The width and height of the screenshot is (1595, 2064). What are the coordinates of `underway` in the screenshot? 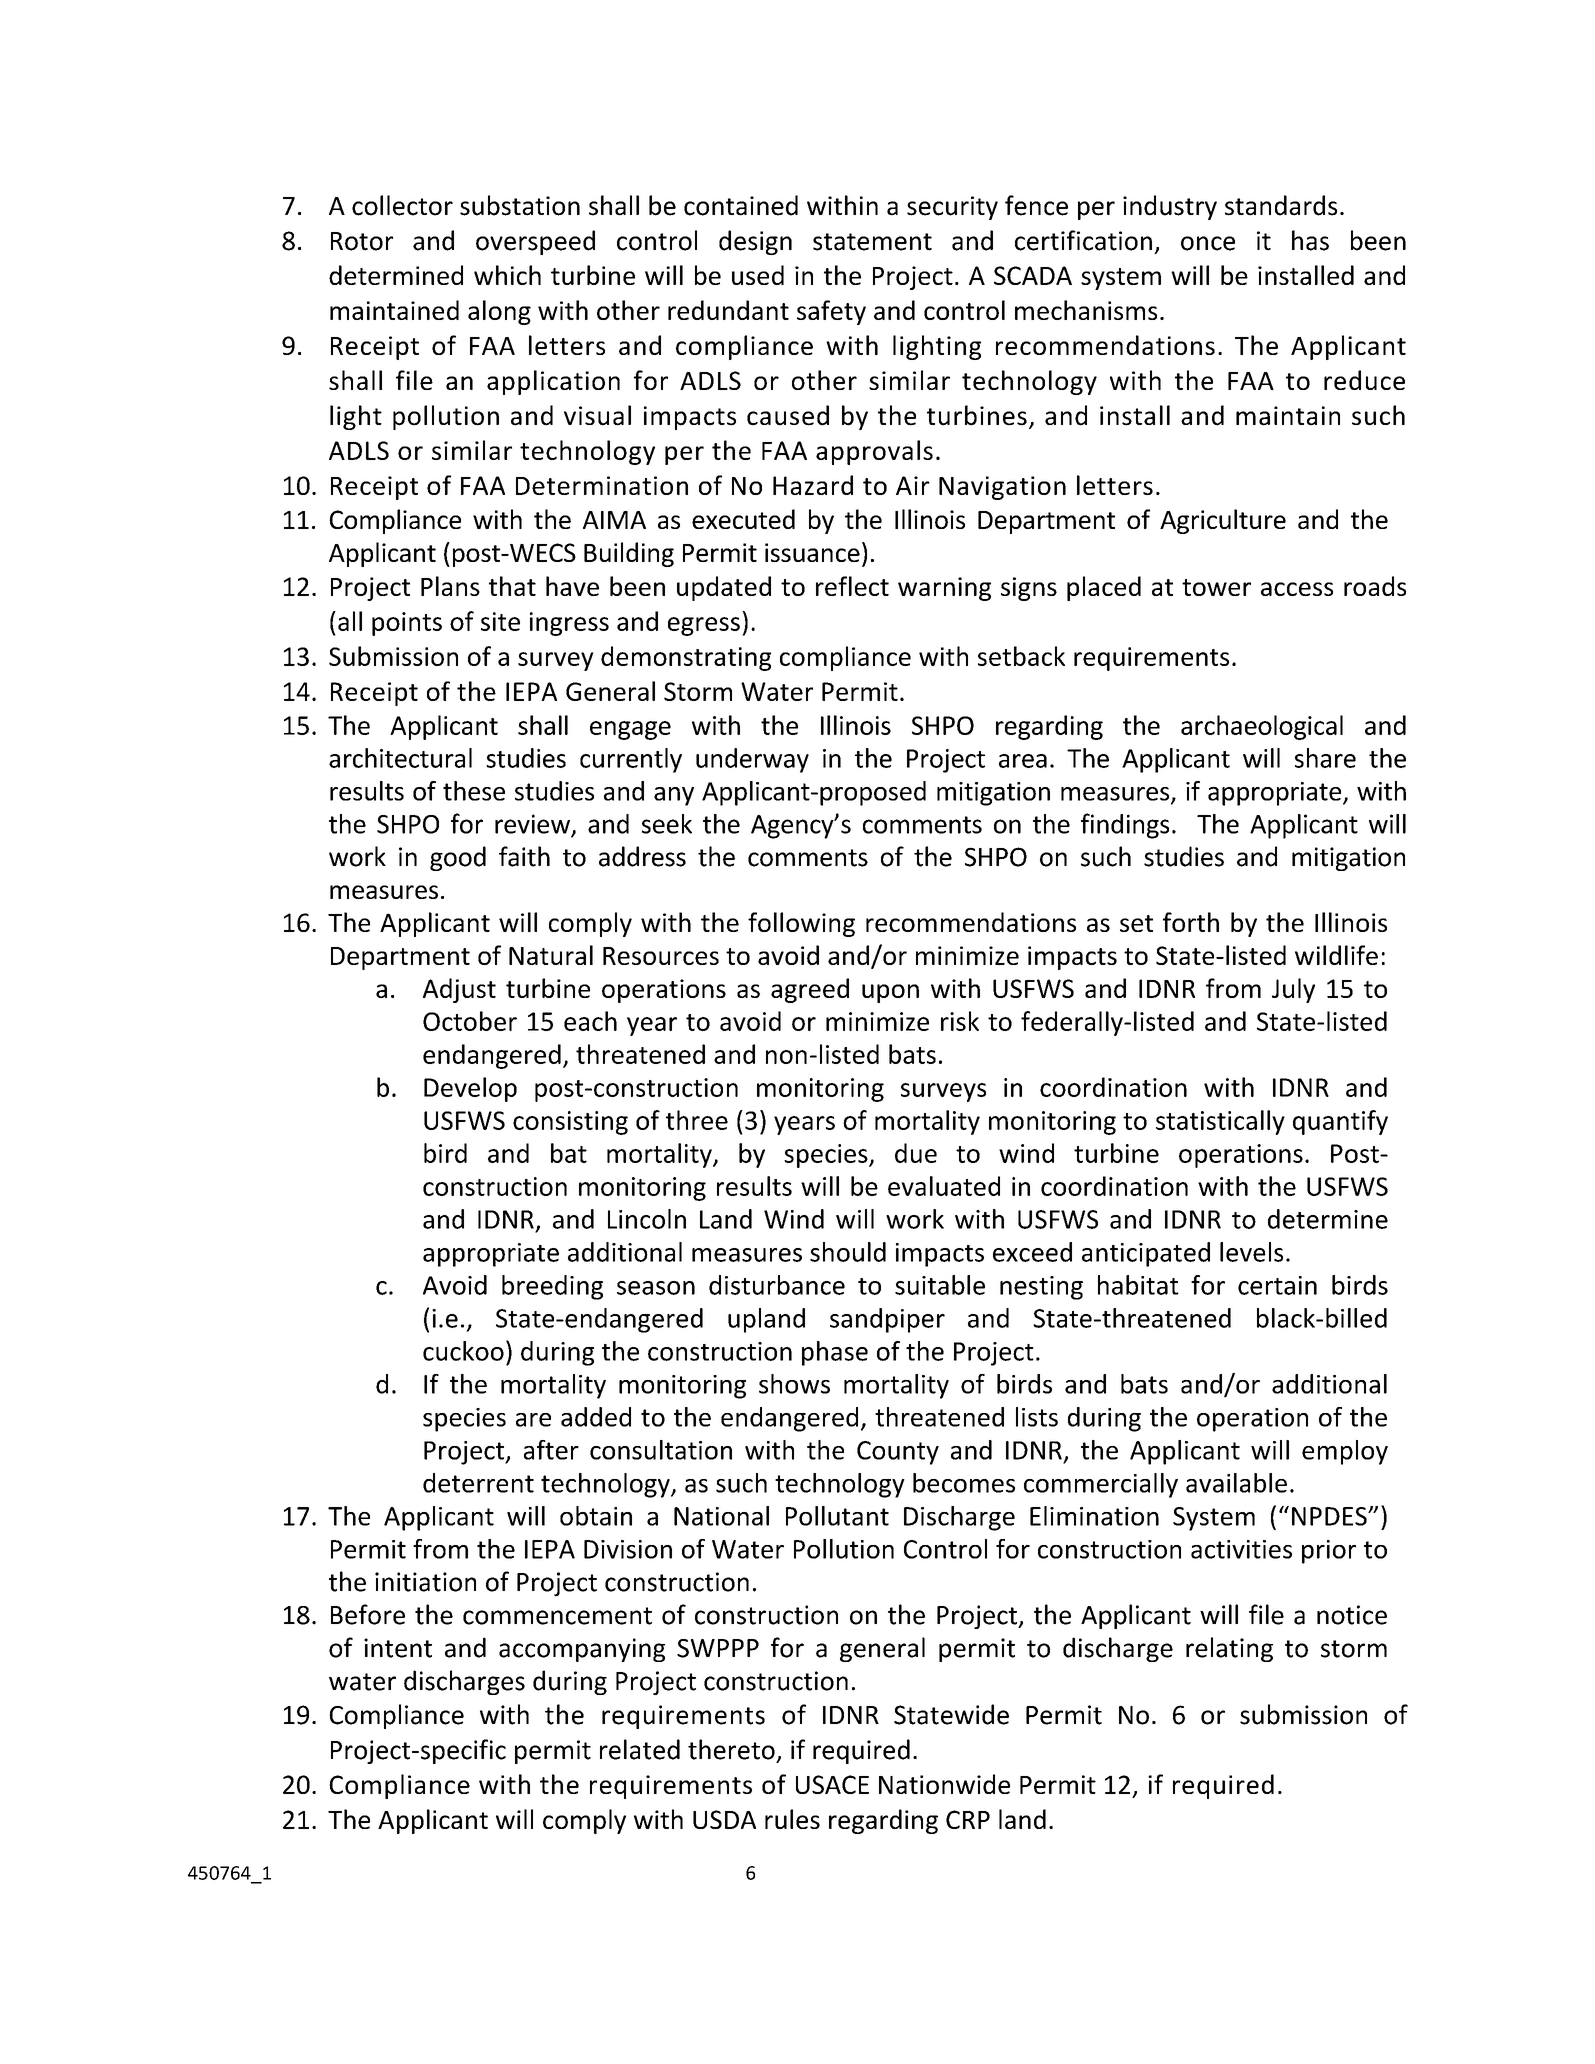 It's located at (752, 760).
